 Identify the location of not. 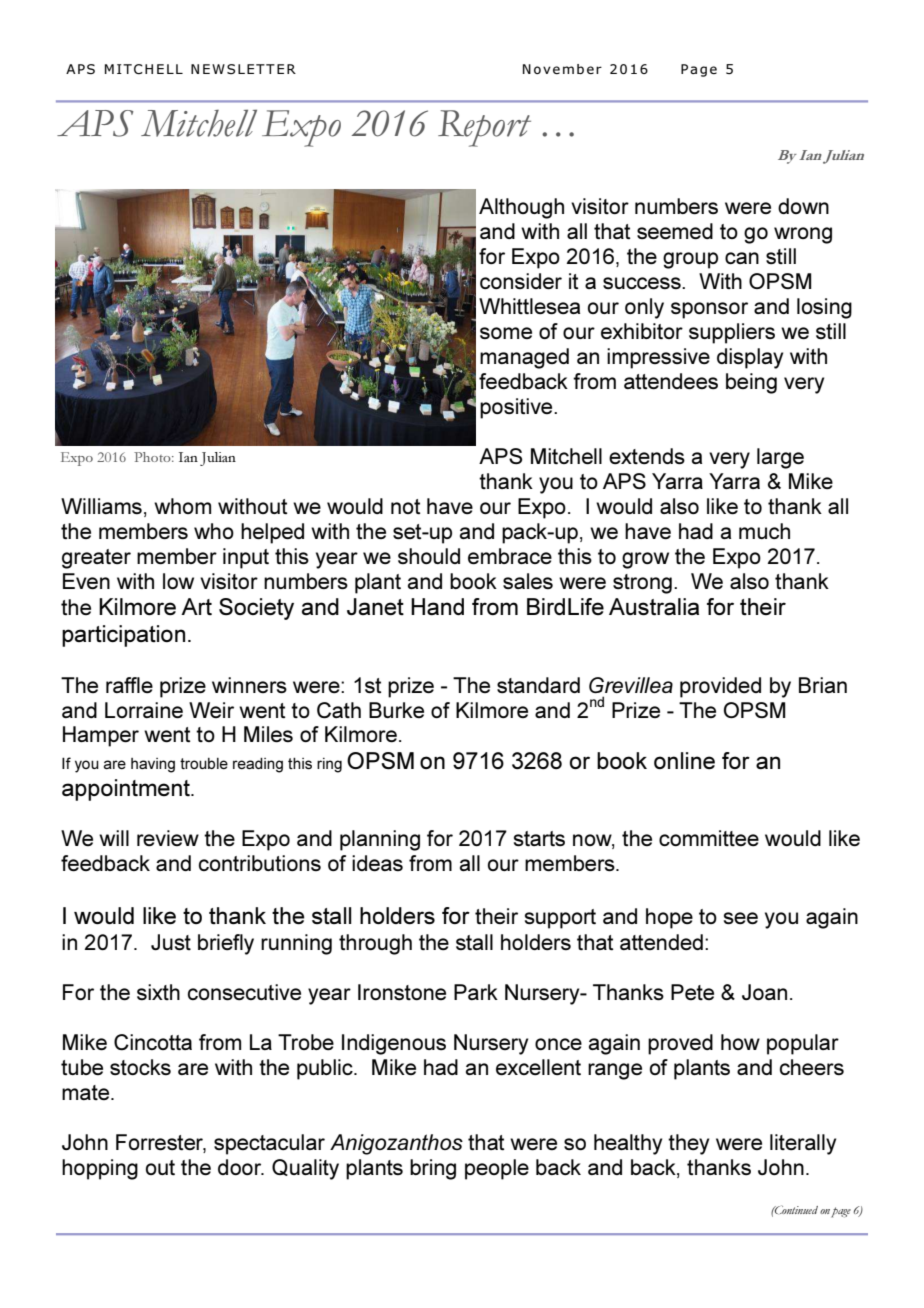
(405, 506).
